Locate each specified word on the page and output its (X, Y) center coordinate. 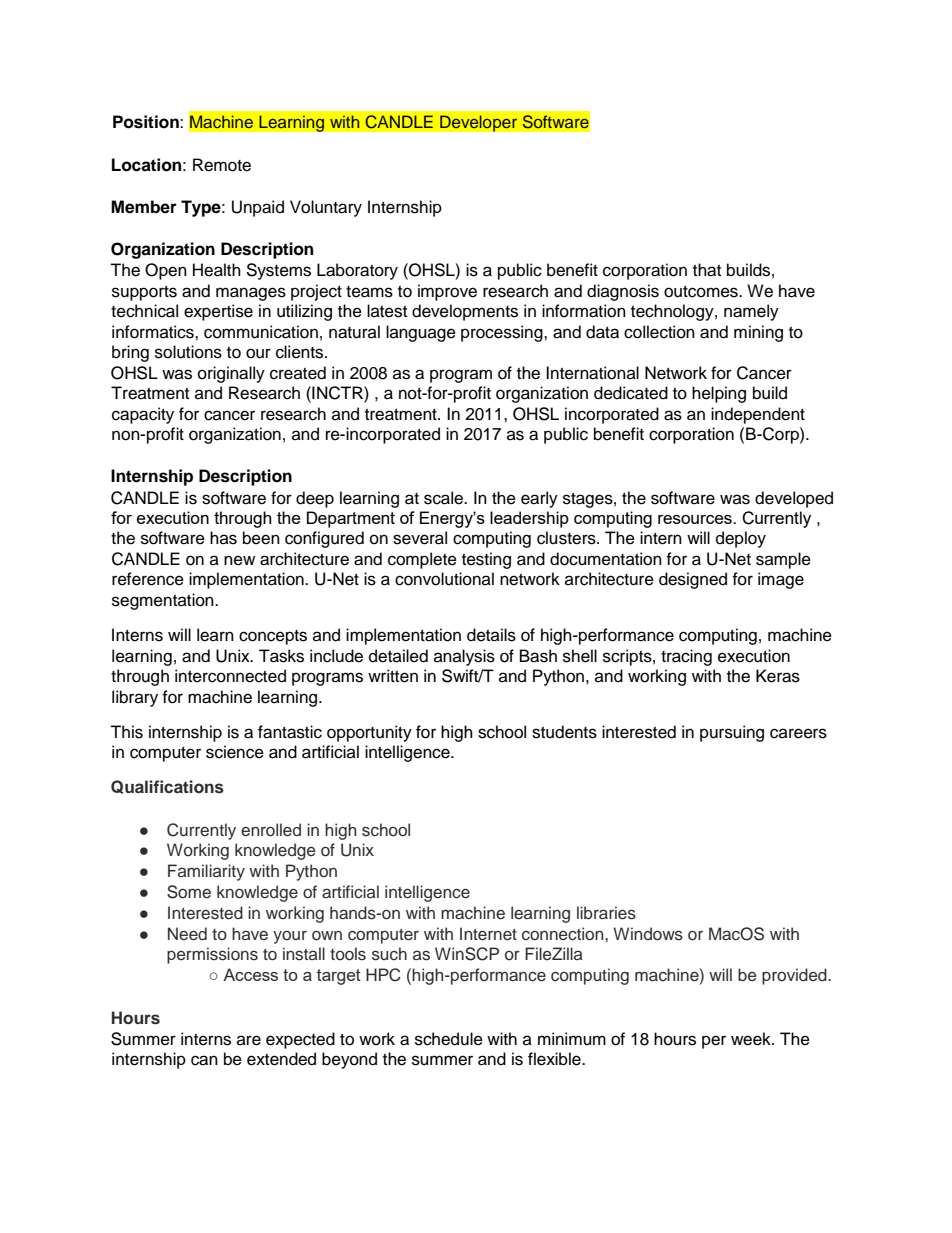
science (235, 752)
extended (281, 1059)
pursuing (732, 733)
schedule (449, 1039)
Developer (479, 123)
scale (445, 498)
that (707, 270)
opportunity (369, 733)
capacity (143, 415)
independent (758, 415)
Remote (222, 165)
